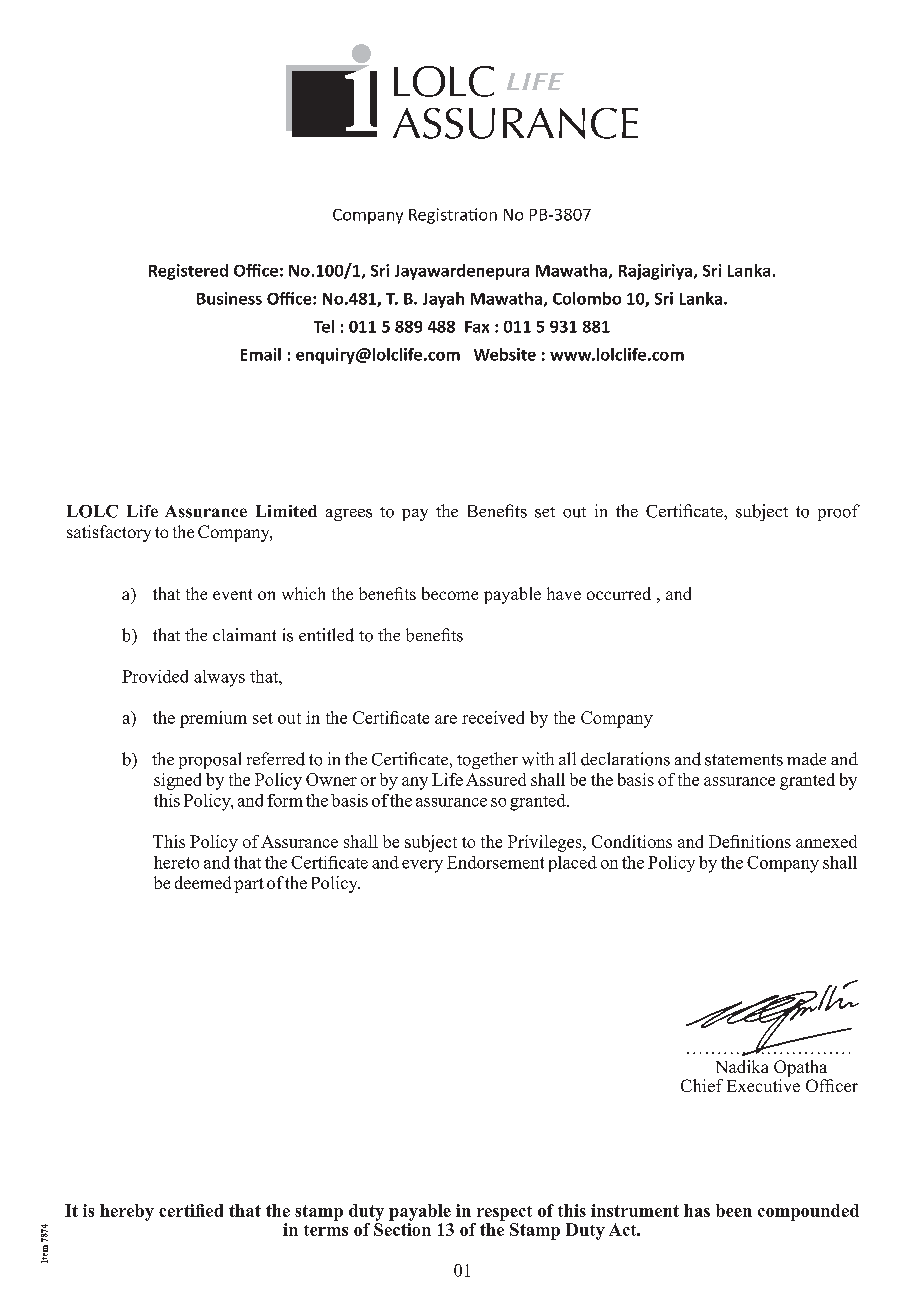 The image size is (924, 1308). What do you see at coordinates (487, 760) in the document?
I see `together` at bounding box center [487, 760].
